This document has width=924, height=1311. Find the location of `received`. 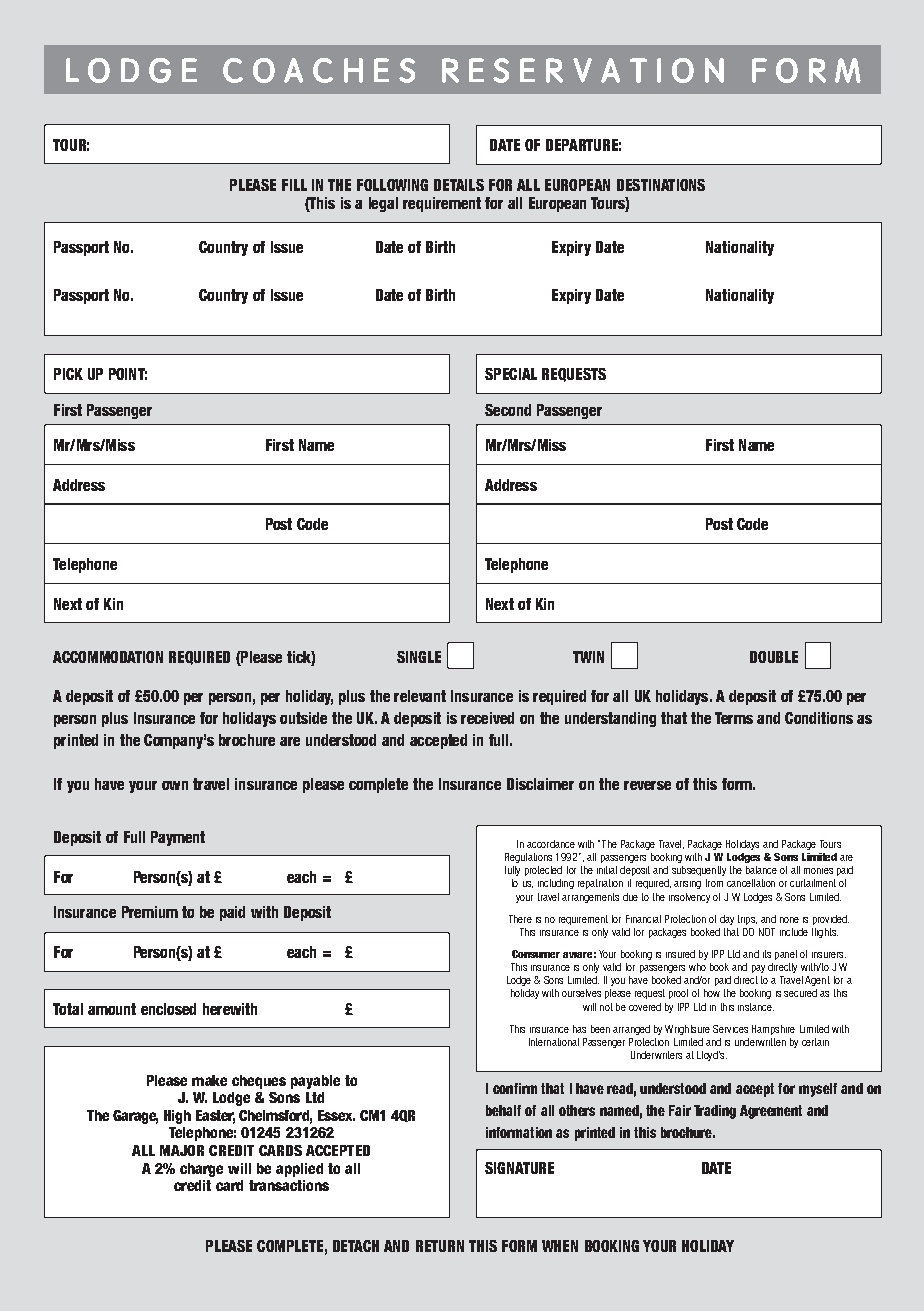

received is located at coordinates (487, 718).
